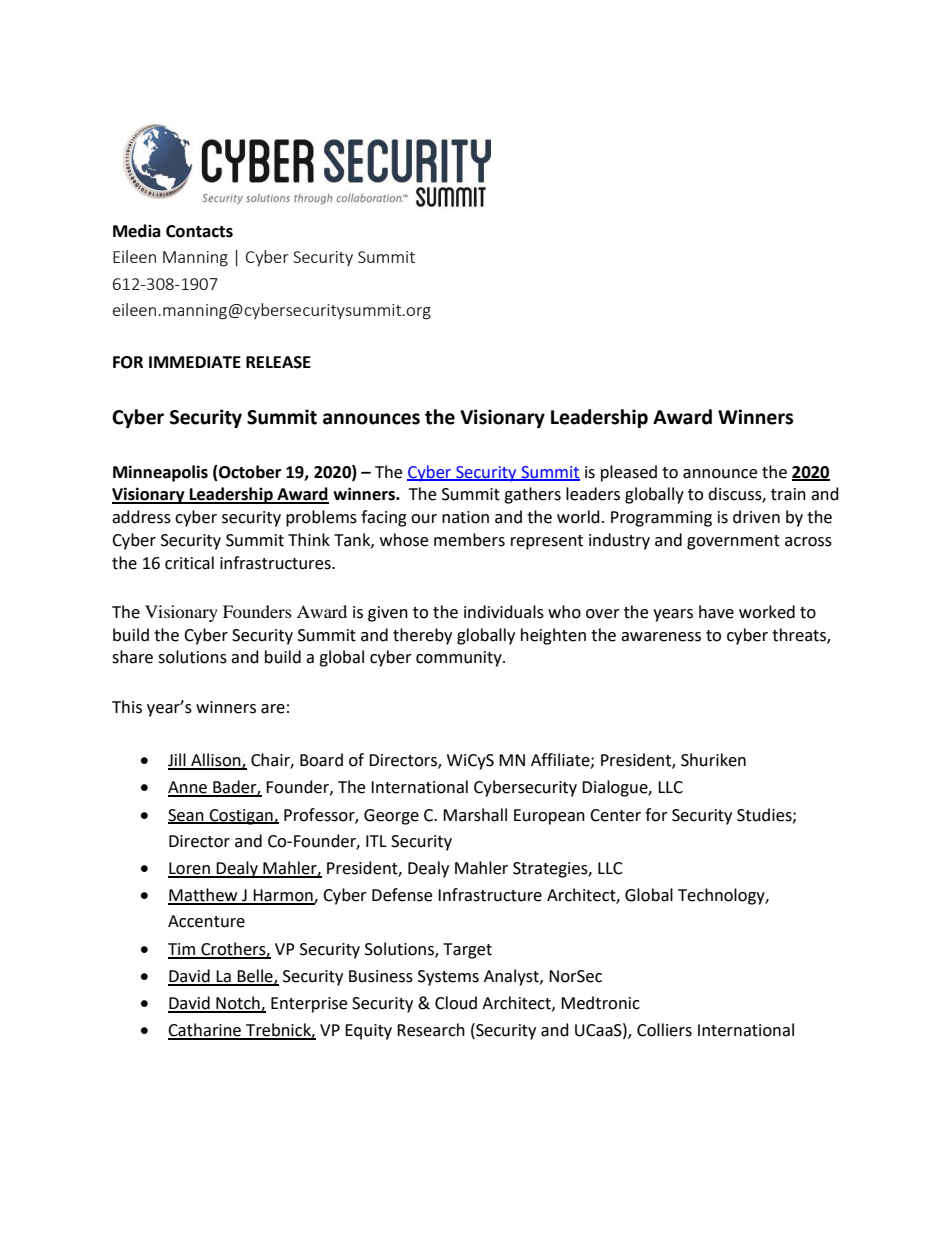 The width and height of the page is (952, 1233). I want to click on Contacts, so click(199, 231).
